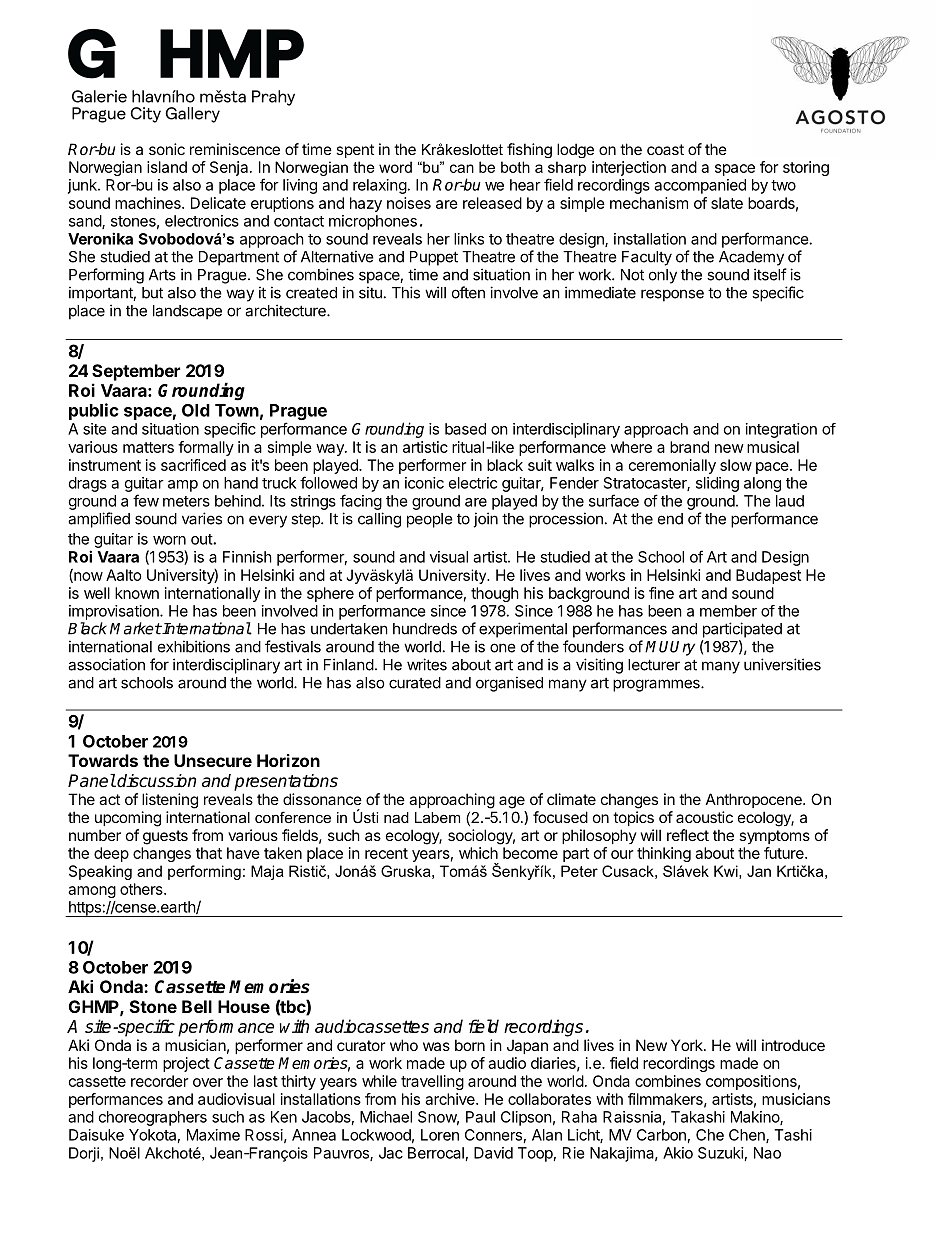  Describe the element at coordinates (700, 186) in the page. I see `accompanied` at that location.
